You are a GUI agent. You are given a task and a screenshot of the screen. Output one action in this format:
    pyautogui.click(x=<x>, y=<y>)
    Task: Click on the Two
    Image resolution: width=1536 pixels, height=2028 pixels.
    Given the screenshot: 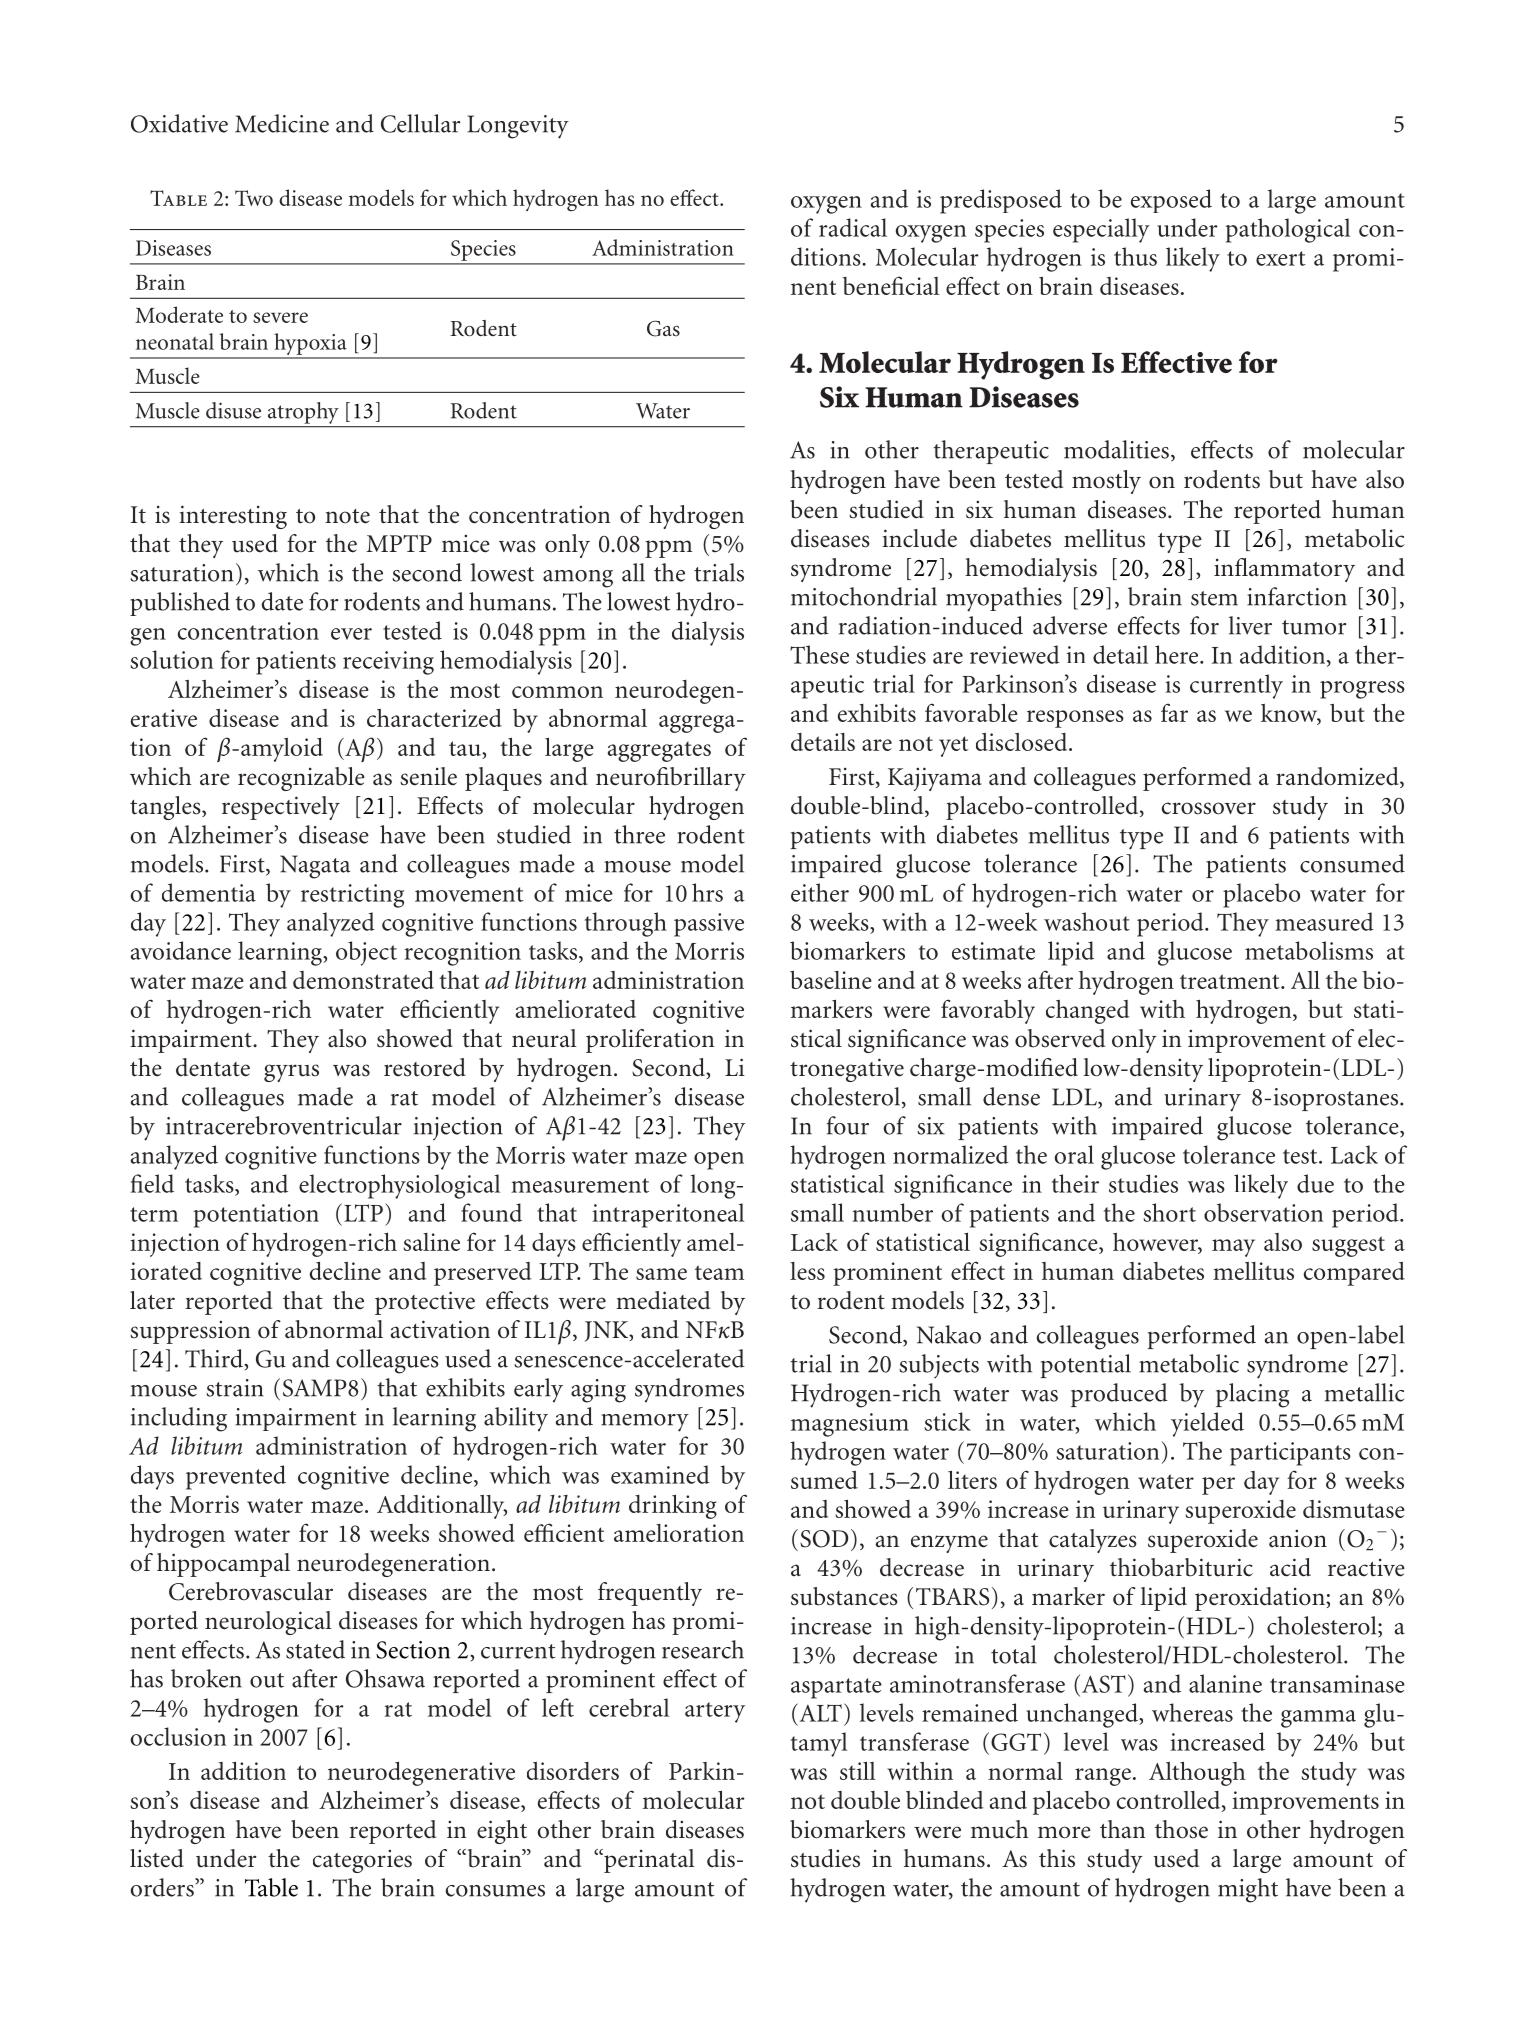 What is the action you would take?
    pyautogui.click(x=254, y=198)
